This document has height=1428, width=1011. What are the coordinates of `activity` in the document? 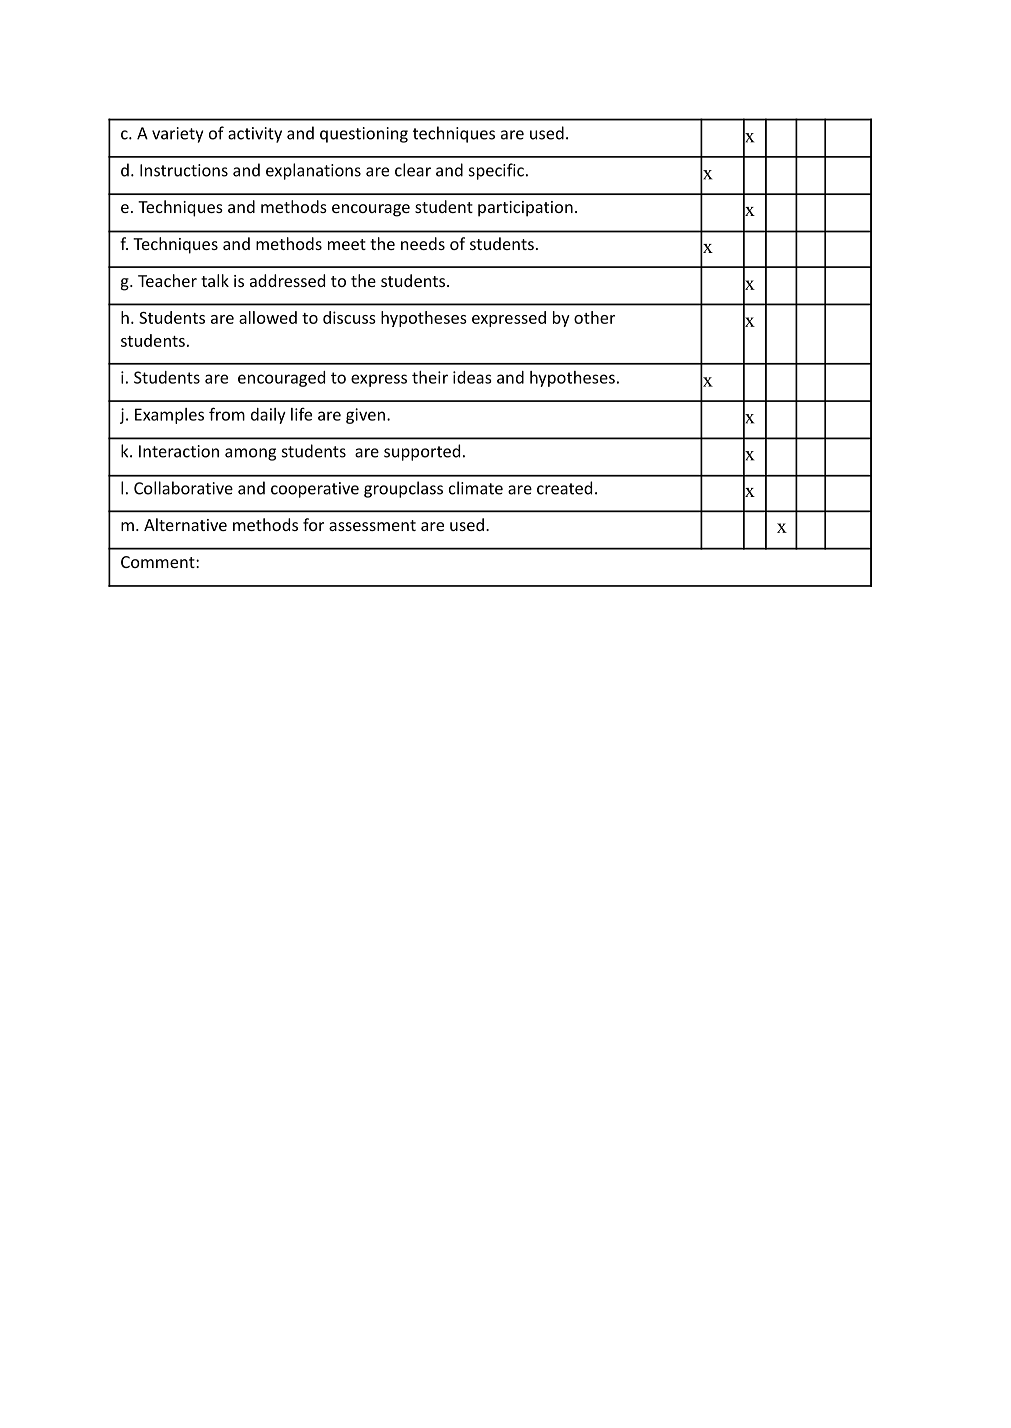 It's located at (255, 135).
